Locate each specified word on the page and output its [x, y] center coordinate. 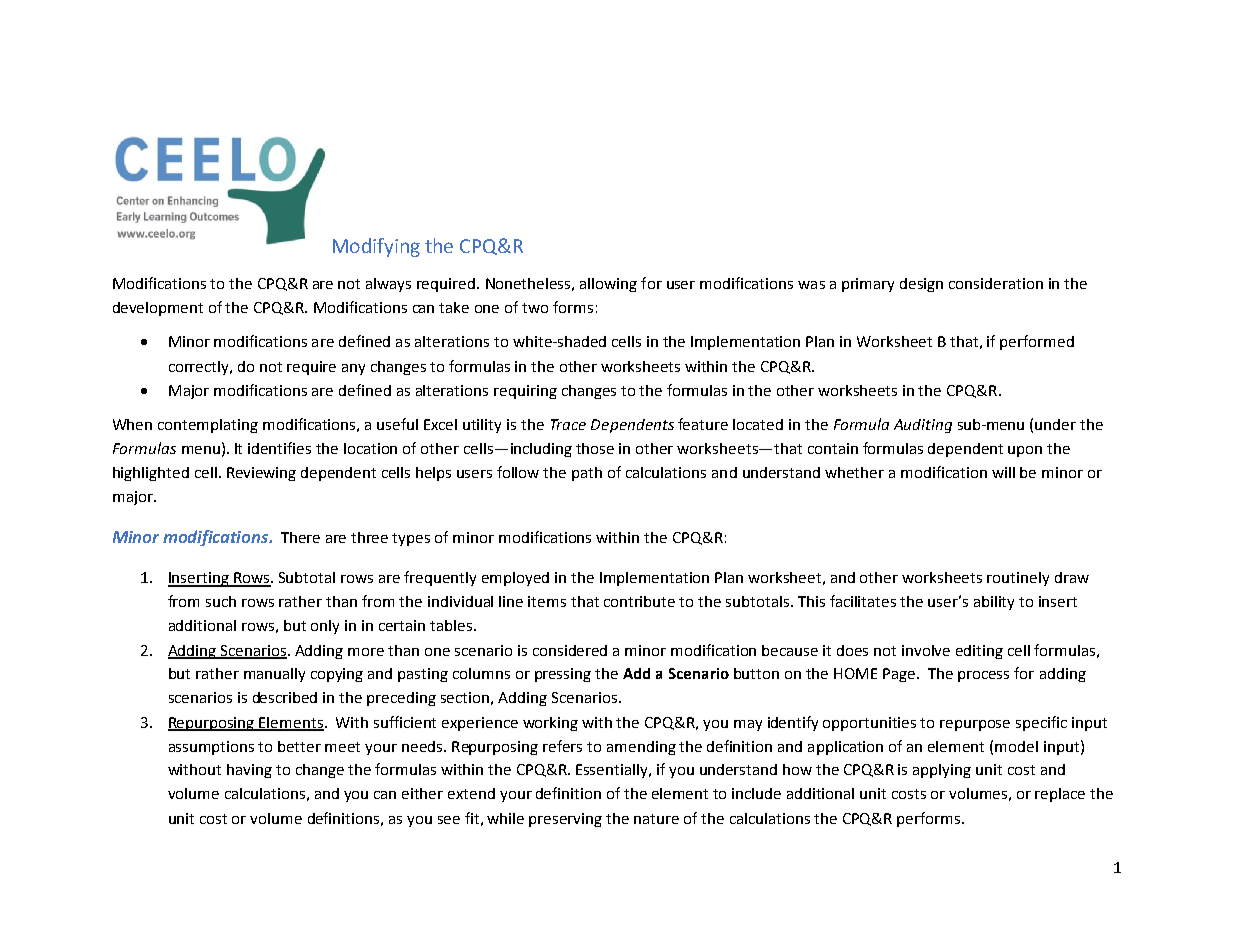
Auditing [923, 426]
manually [274, 675]
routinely [1018, 579]
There [300, 537]
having [249, 771]
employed [515, 579]
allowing [608, 285]
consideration [996, 283]
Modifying [376, 247]
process [983, 676]
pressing [563, 675]
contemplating [208, 426]
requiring [525, 392]
